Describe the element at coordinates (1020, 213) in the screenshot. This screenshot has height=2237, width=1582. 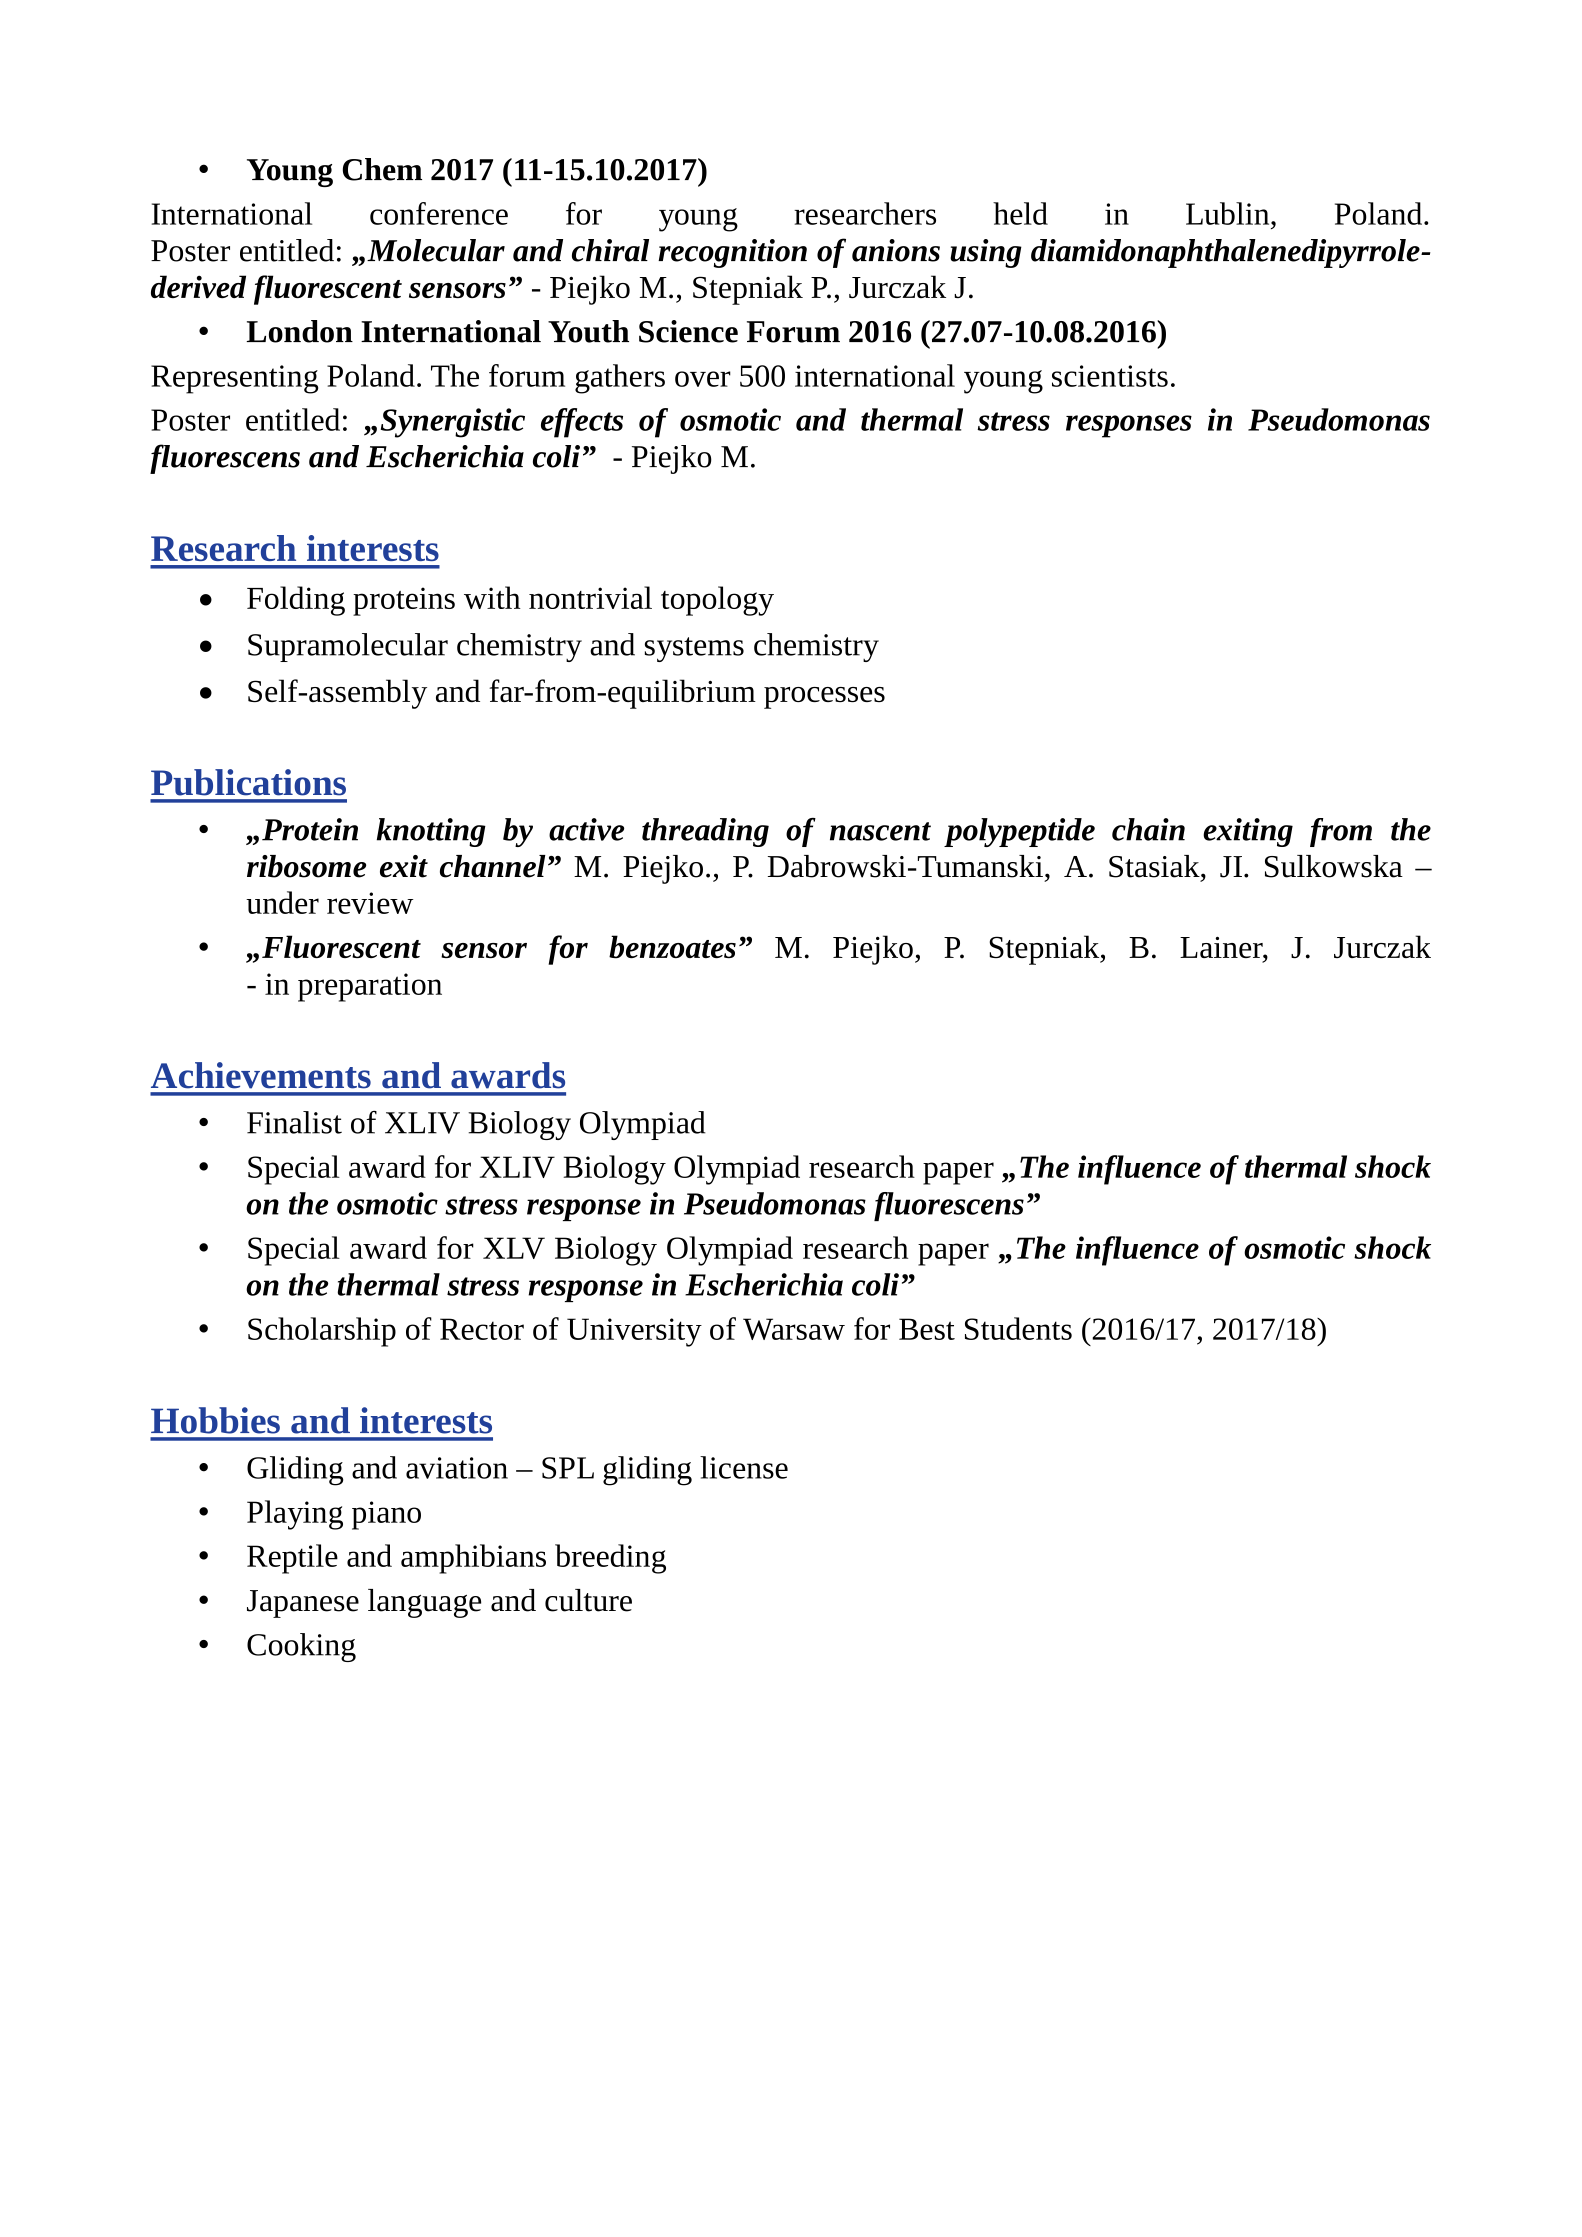
I see `held` at that location.
